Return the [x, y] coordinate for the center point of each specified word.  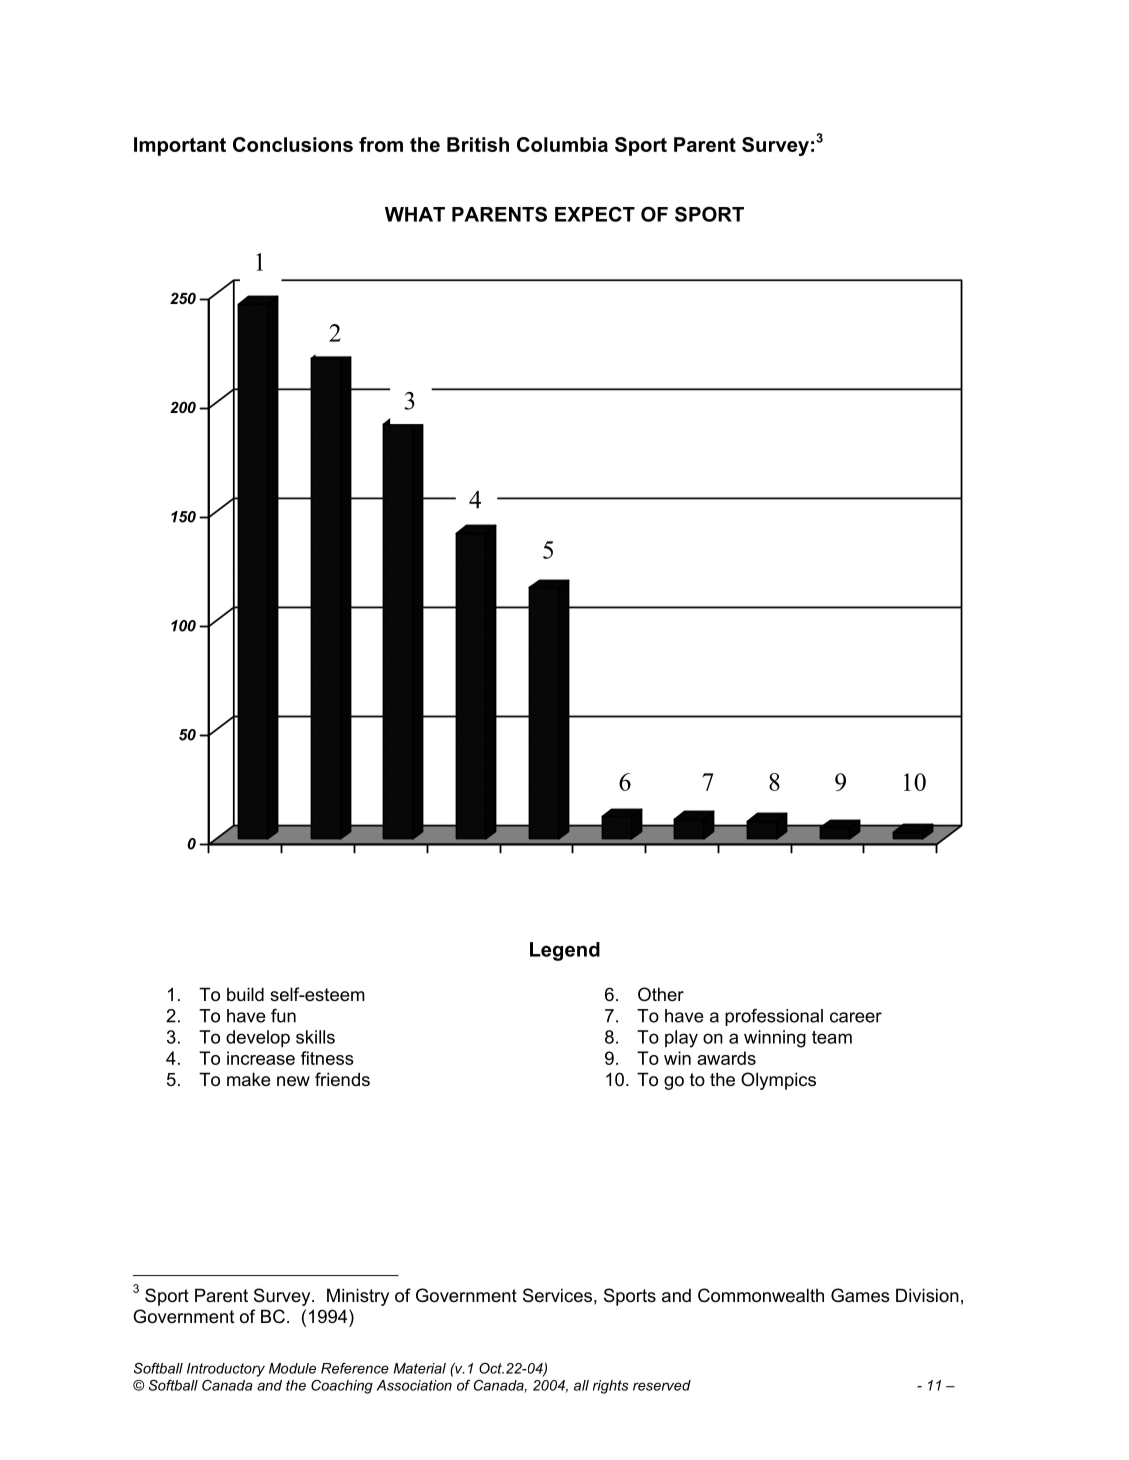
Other [661, 994]
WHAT [415, 214]
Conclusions [293, 144]
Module [292, 1368]
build [245, 994]
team [832, 1037]
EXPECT [595, 214]
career [856, 1017]
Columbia [562, 144]
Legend [565, 951]
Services [557, 1295]
